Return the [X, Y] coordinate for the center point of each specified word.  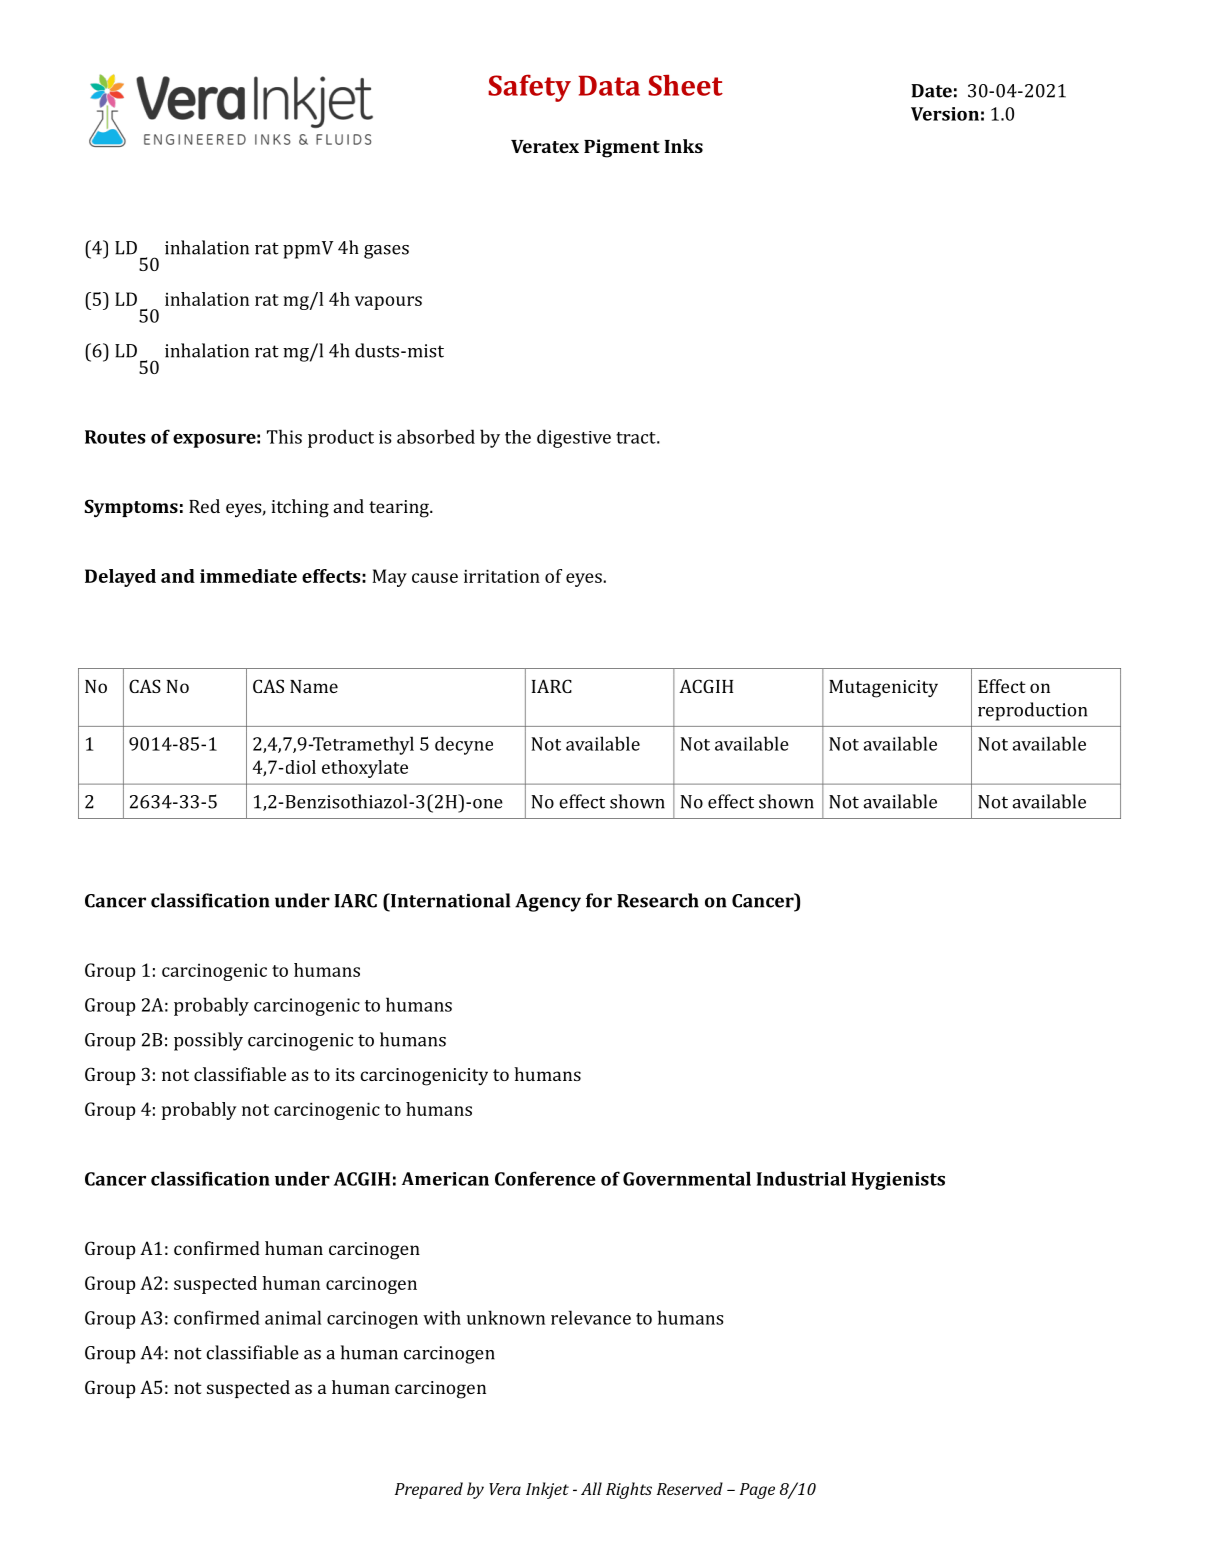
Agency [548, 903]
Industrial [801, 1178]
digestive [574, 438]
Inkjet [547, 1490]
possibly [208, 1041]
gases [386, 252]
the [518, 437]
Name [314, 686]
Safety [529, 88]
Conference [545, 1178]
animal [293, 1317]
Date [931, 91]
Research [658, 900]
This [284, 436]
